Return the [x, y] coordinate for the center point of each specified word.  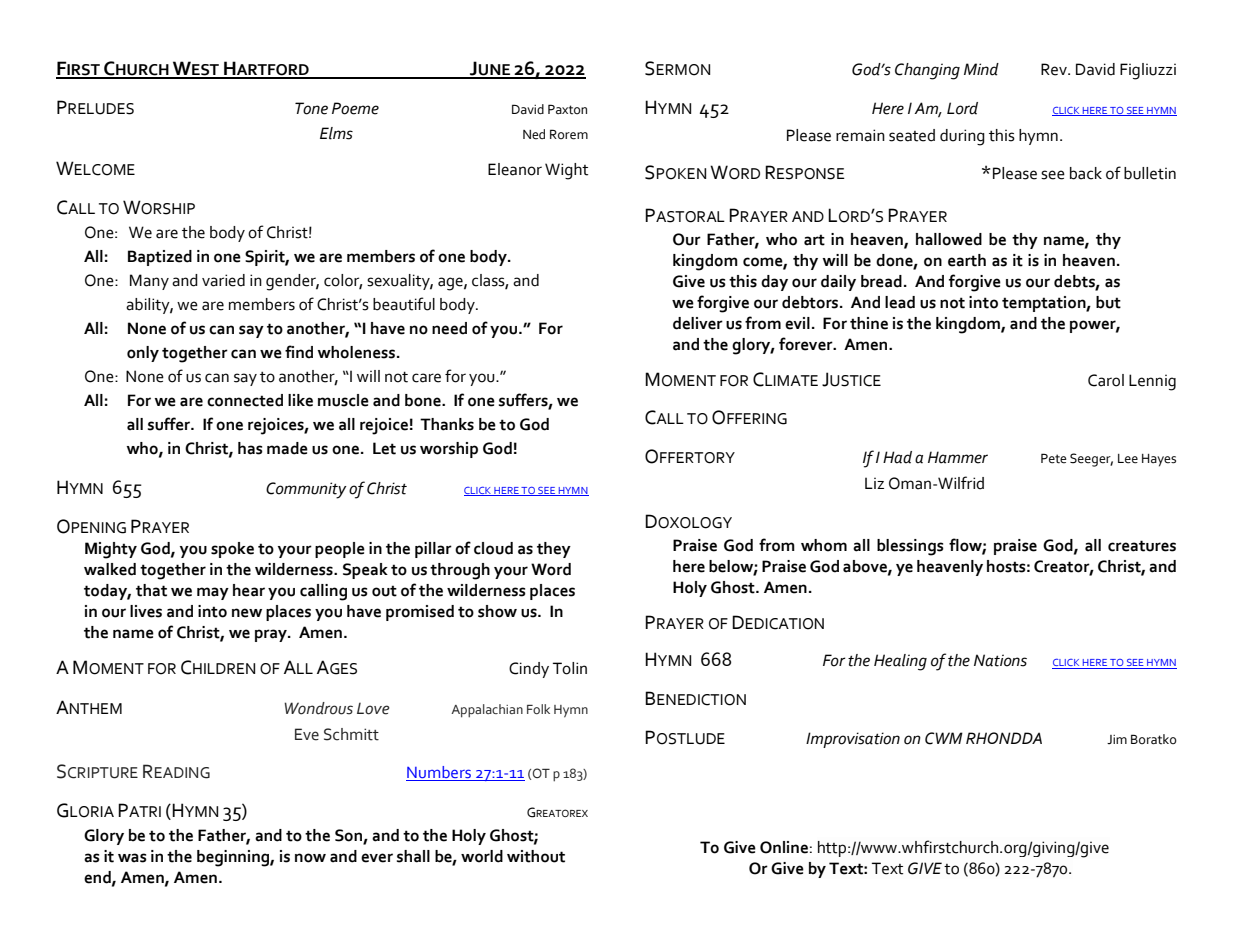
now [310, 858]
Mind [981, 69]
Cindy [529, 670]
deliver [698, 323]
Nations [1000, 660]
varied [223, 280]
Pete [1054, 458]
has [250, 448]
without [536, 856]
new [247, 613]
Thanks [447, 424]
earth [967, 260]
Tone [311, 108]
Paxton [567, 109]
